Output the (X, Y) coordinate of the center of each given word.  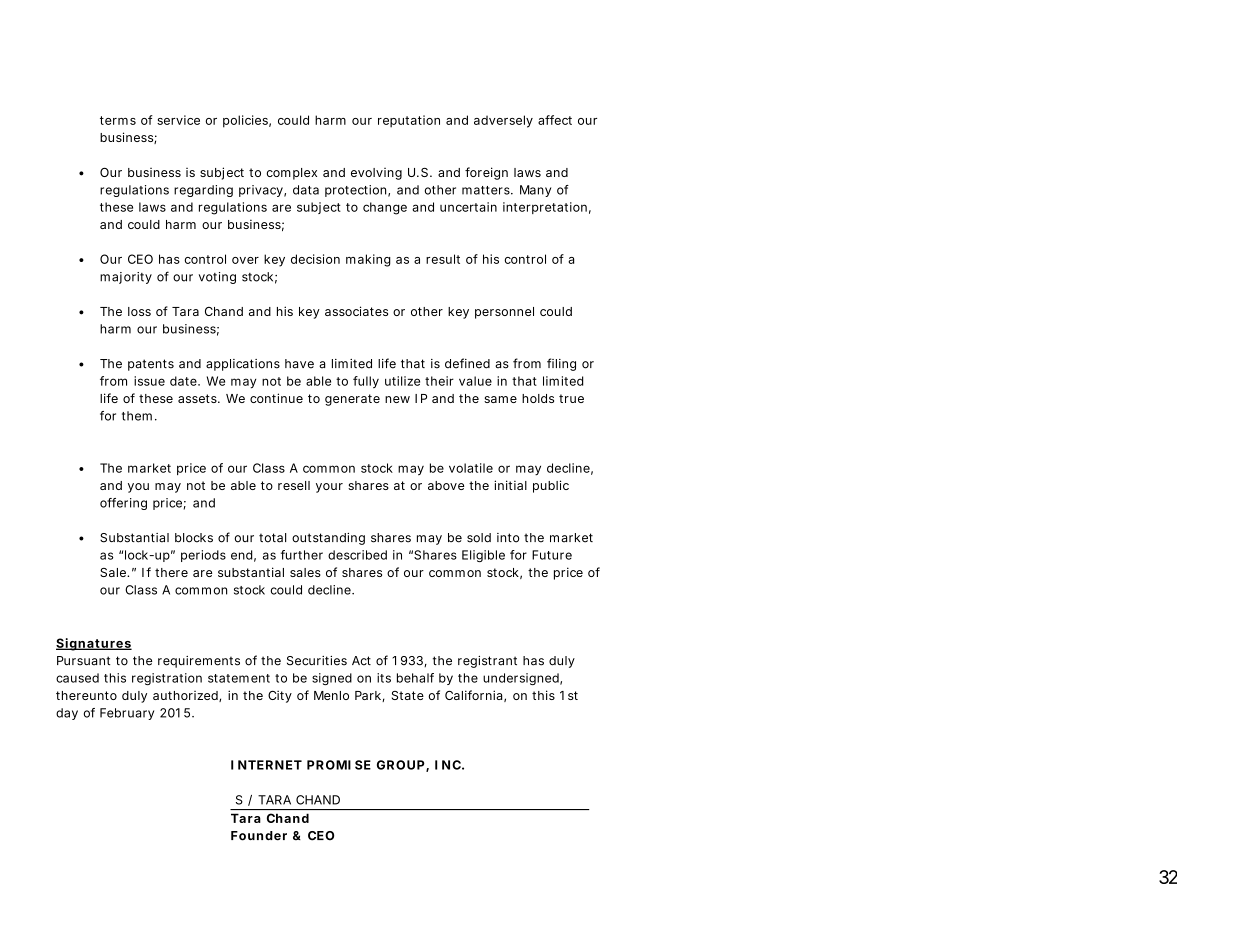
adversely (503, 121)
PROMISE (339, 765)
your (329, 488)
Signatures (94, 644)
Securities (317, 661)
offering (123, 504)
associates (356, 311)
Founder (259, 836)
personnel (504, 313)
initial (510, 485)
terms (118, 120)
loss (139, 311)
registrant (487, 662)
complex (291, 174)
